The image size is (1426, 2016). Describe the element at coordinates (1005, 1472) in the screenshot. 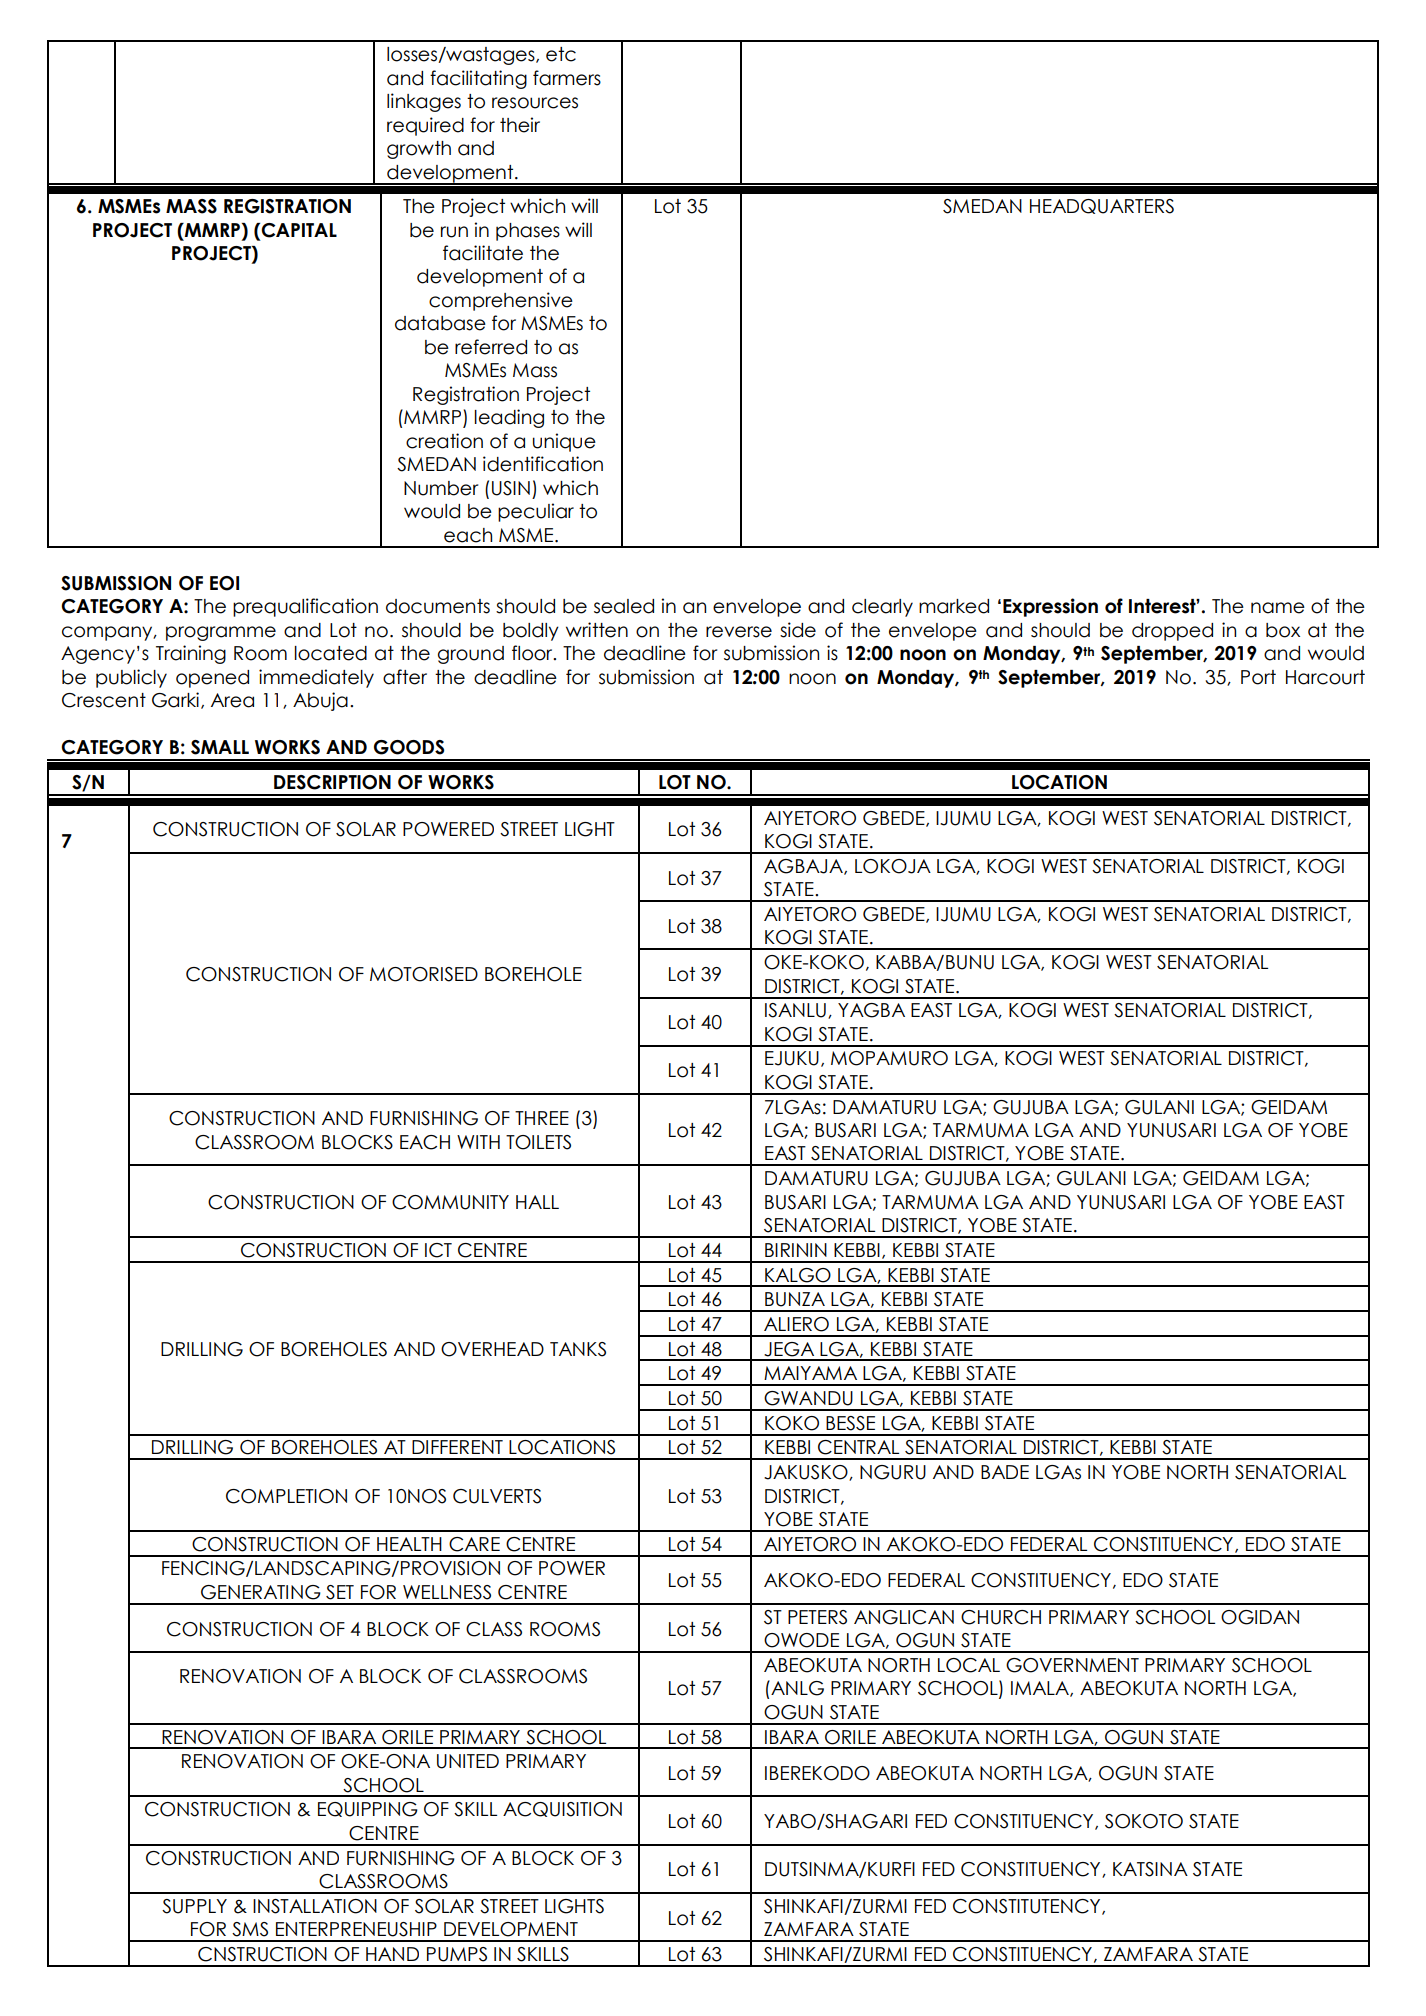

I see `BADE` at that location.
